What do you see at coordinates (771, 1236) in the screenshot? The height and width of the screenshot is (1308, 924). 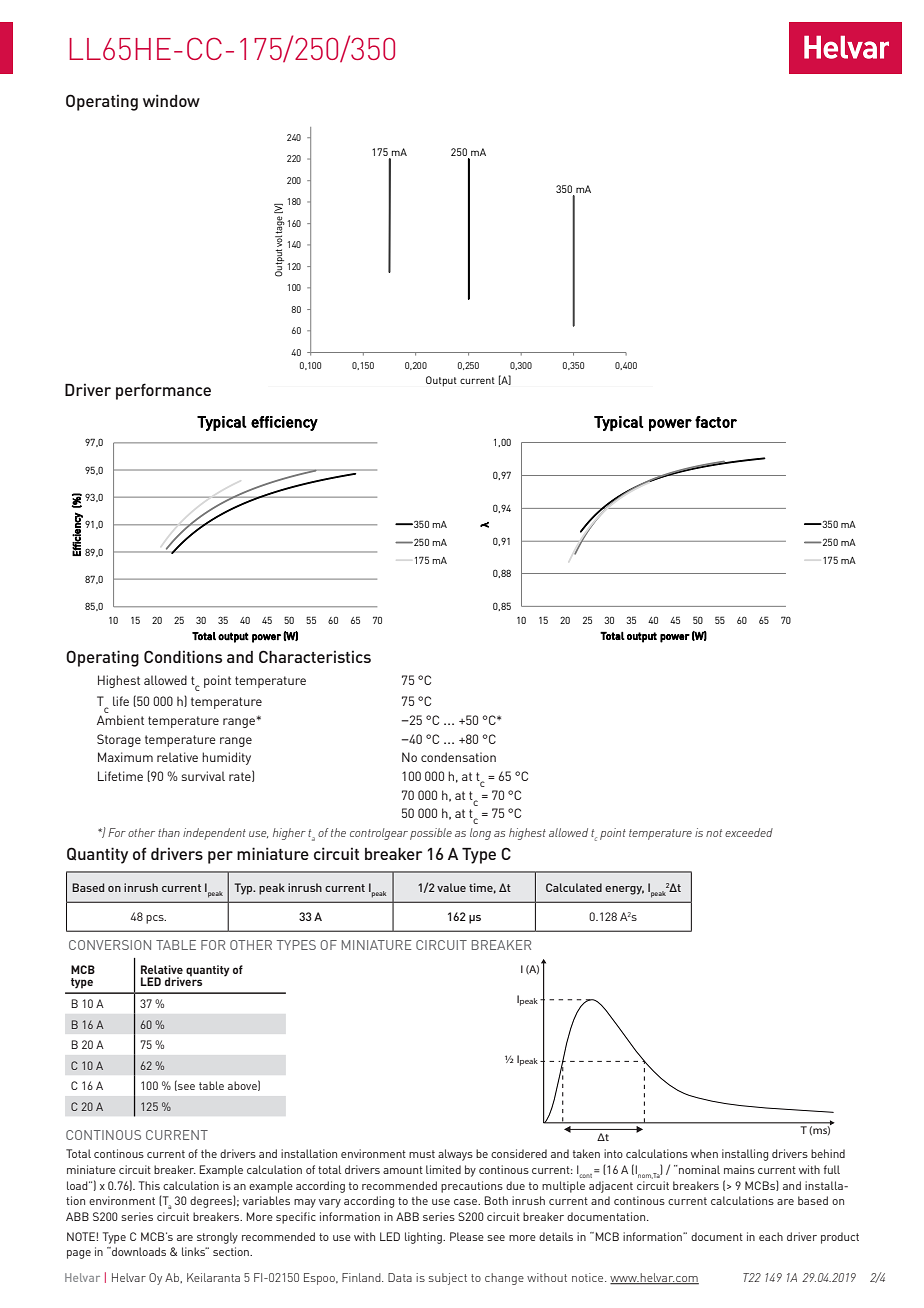 I see `each` at bounding box center [771, 1236].
